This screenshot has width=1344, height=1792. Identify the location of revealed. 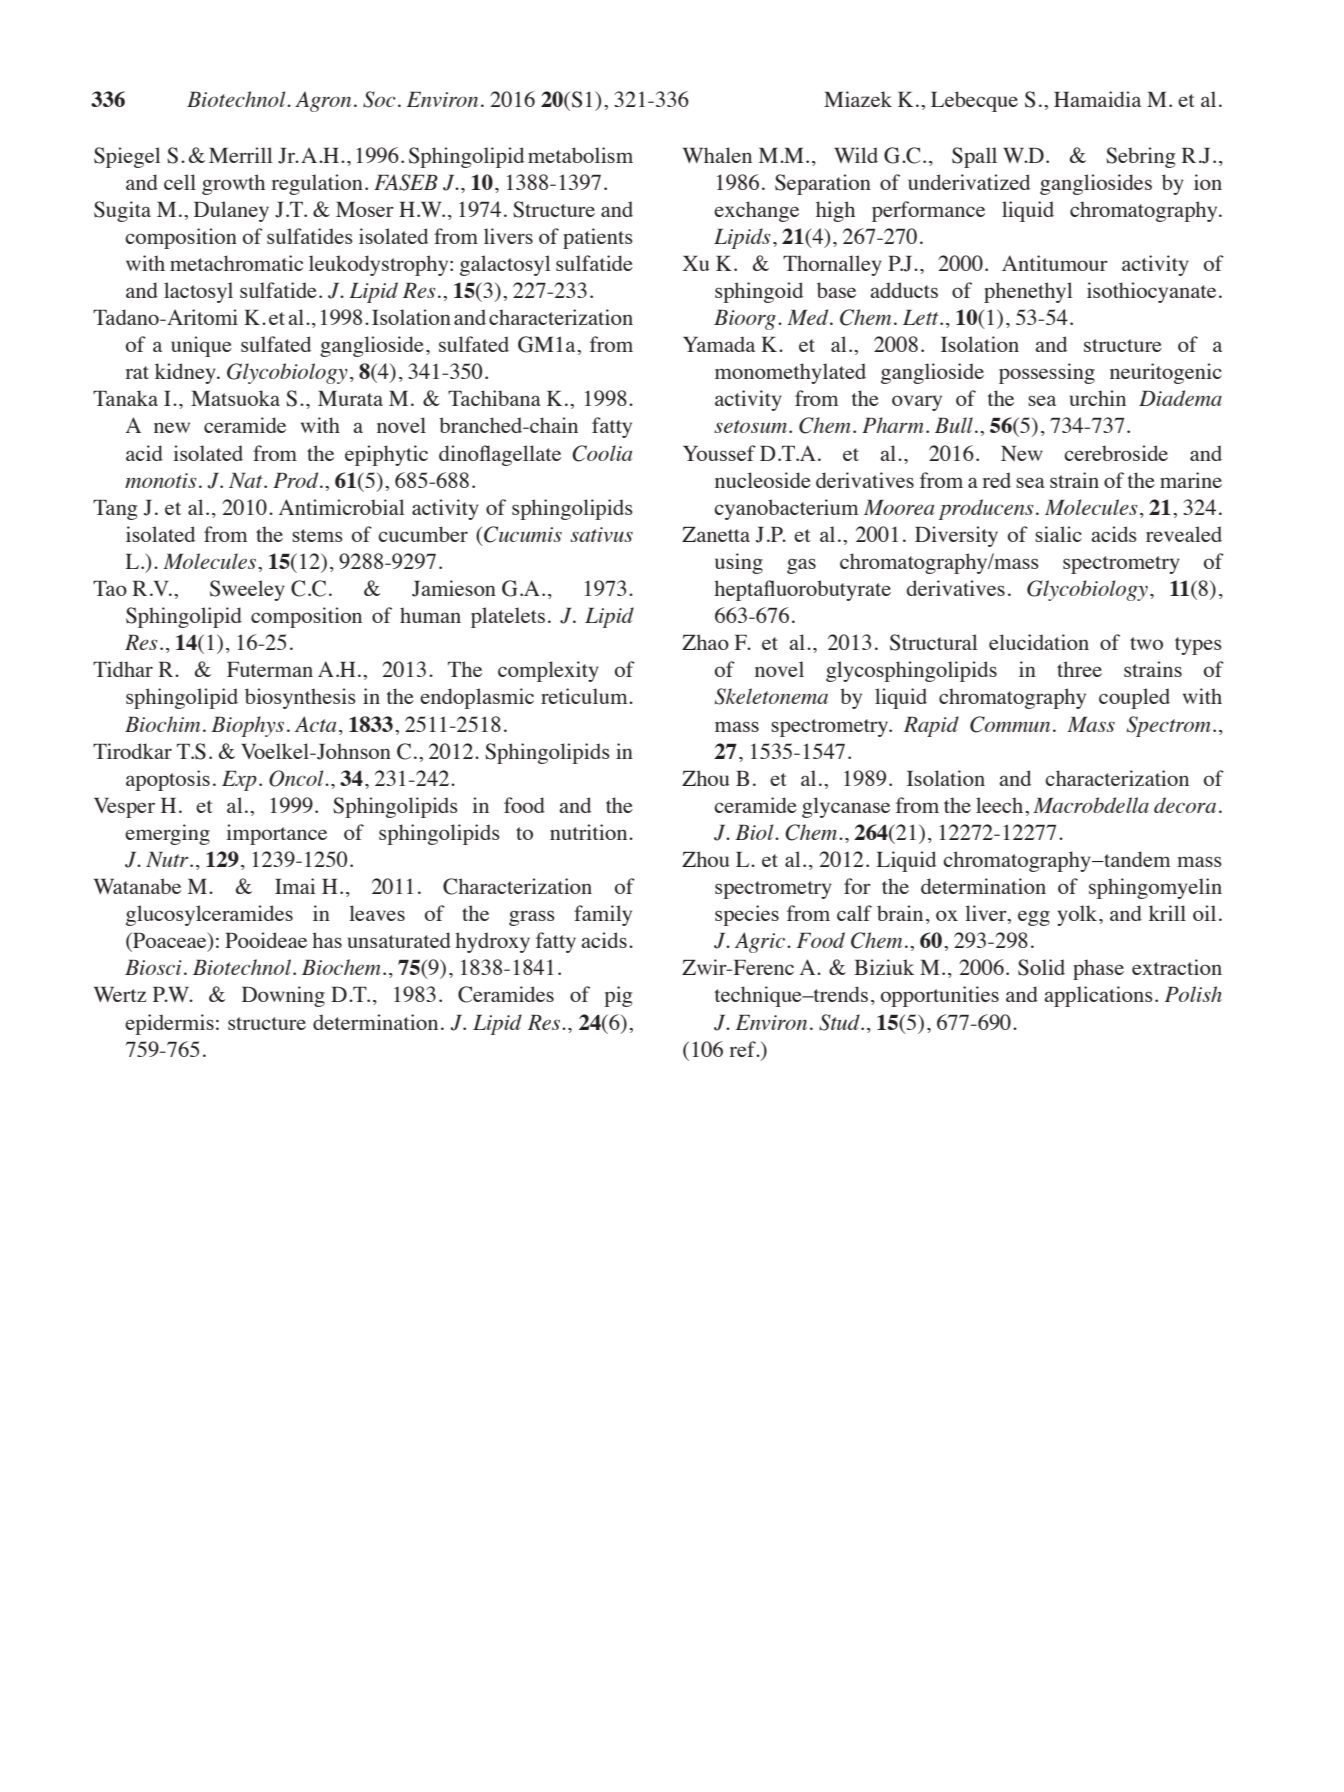
(1184, 534).
